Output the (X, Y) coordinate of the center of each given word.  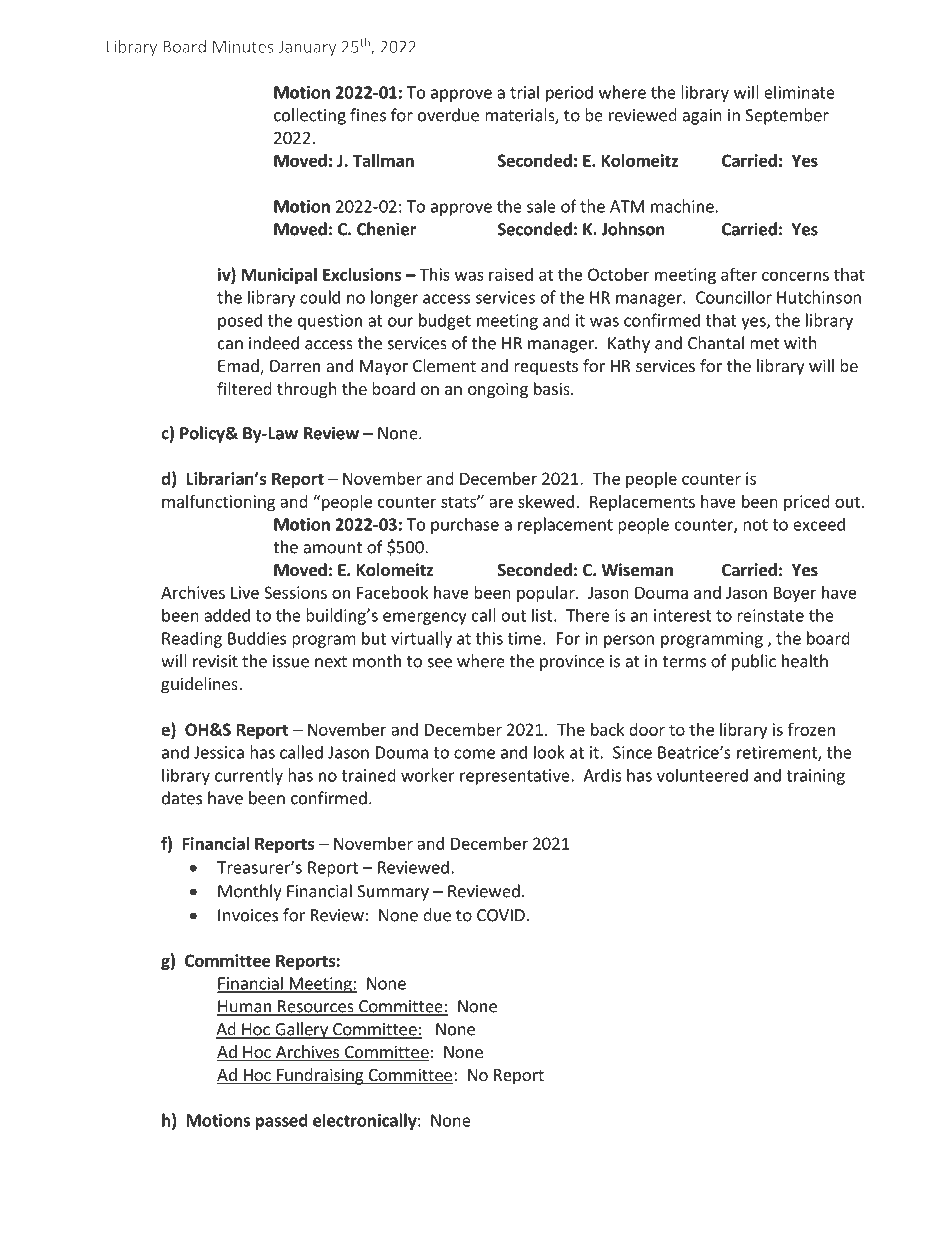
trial (524, 92)
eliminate (799, 92)
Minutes (243, 46)
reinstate (770, 615)
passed (282, 1121)
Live (245, 592)
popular (547, 594)
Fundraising (320, 1076)
